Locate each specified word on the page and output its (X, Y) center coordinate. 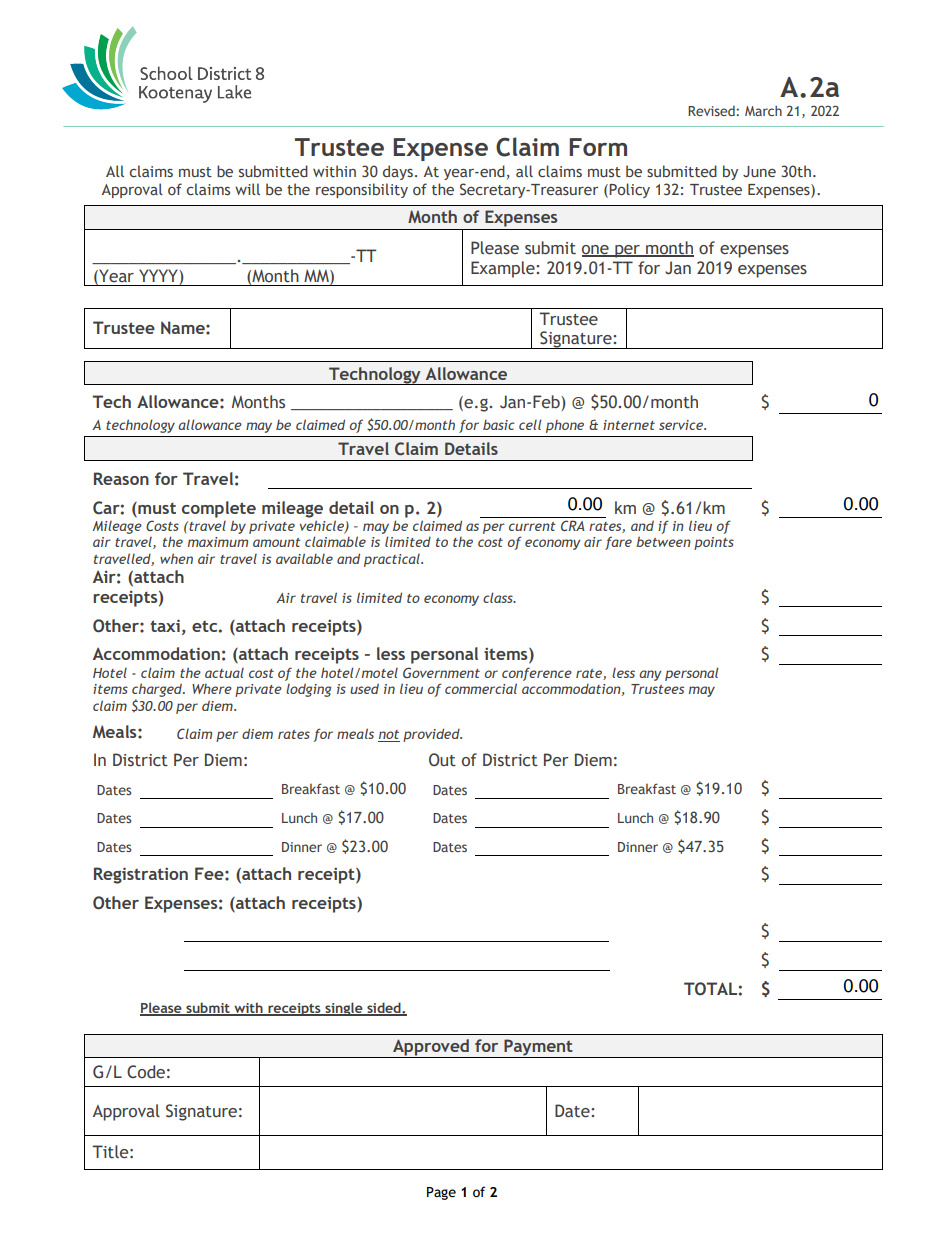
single (344, 1009)
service (682, 425)
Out (442, 760)
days (398, 172)
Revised (712, 111)
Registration (141, 875)
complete (219, 509)
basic (499, 425)
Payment (538, 1048)
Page (441, 1193)
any (650, 675)
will (247, 189)
